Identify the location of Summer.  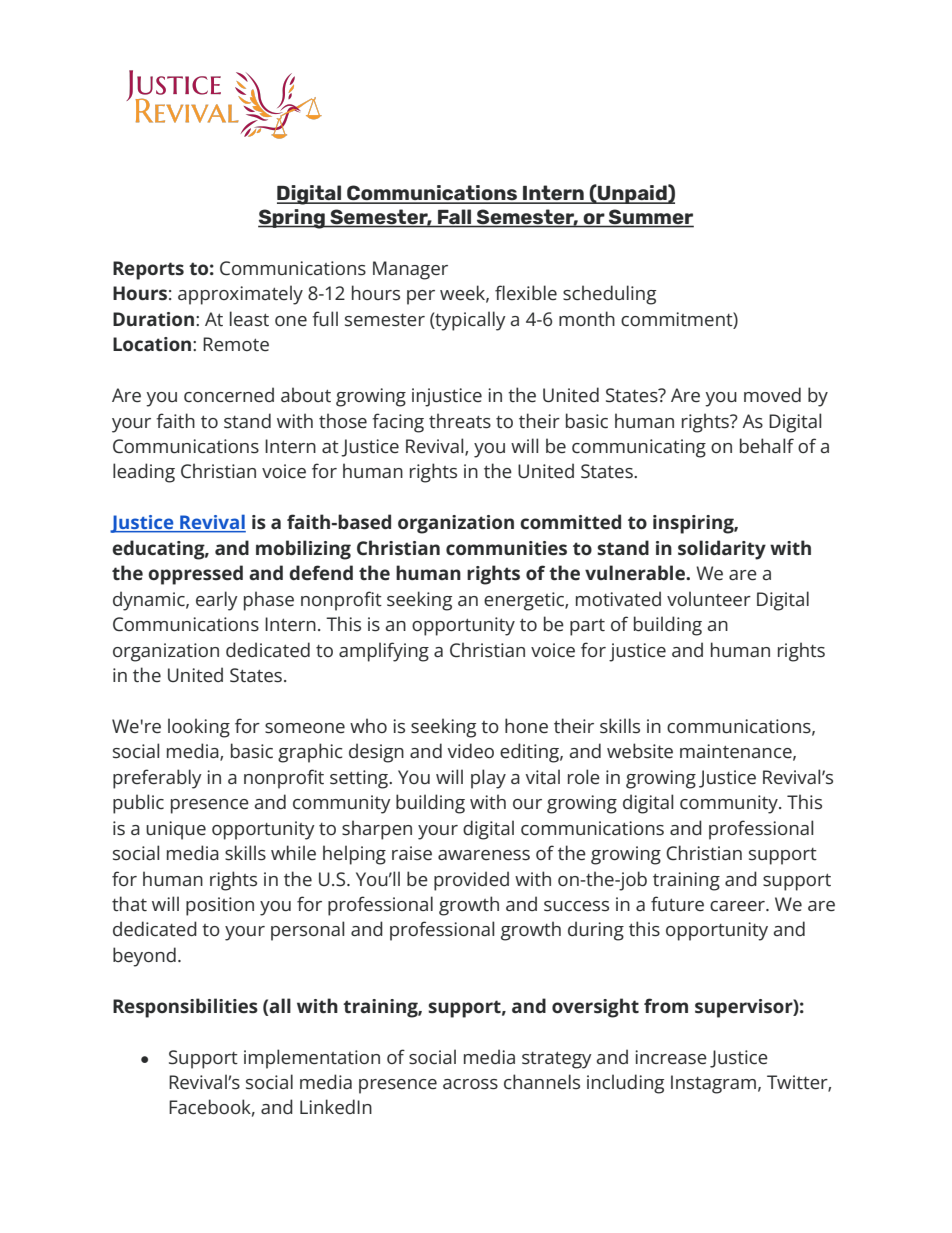
(650, 218).
